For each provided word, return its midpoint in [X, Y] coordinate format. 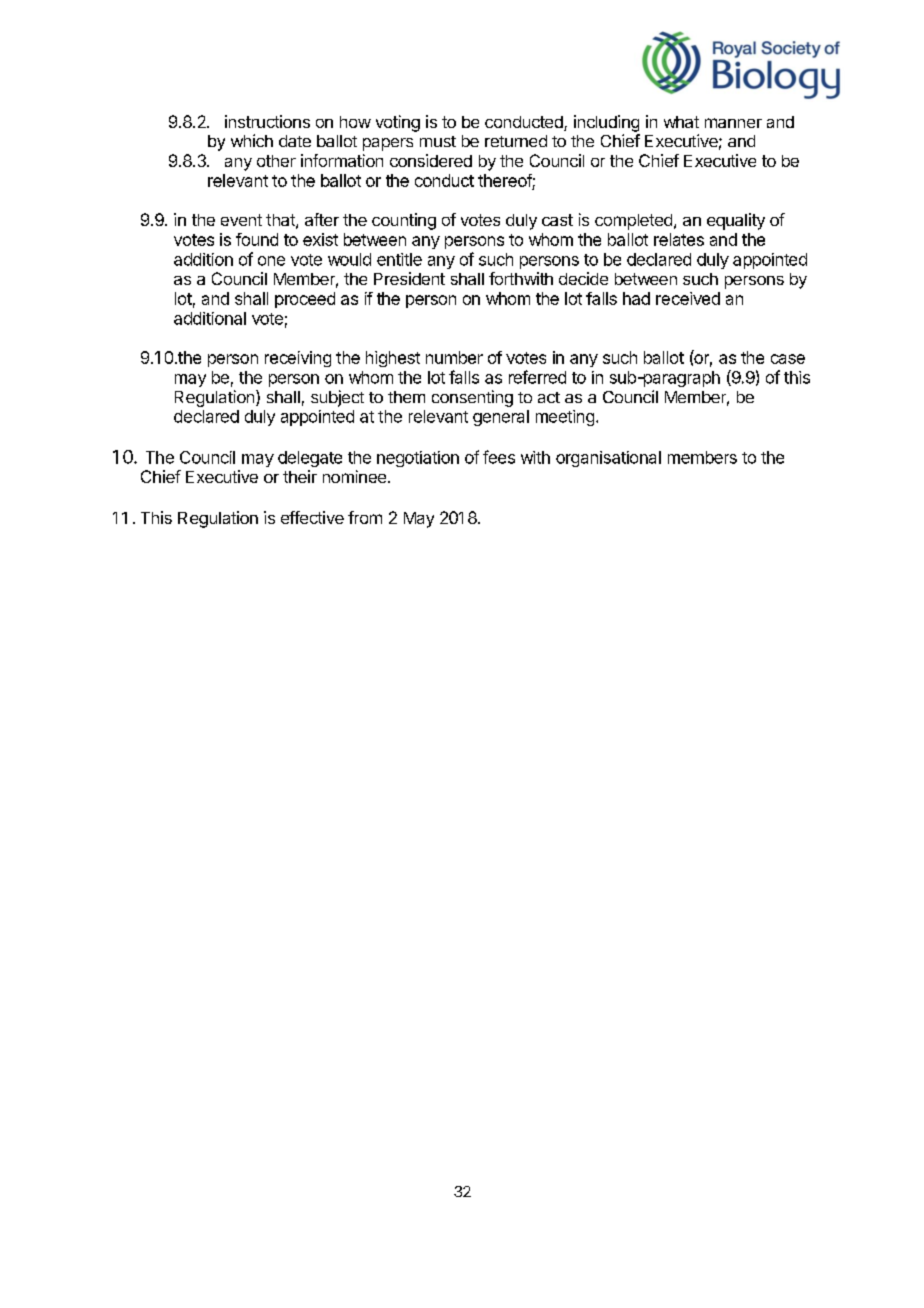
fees [499, 457]
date [295, 141]
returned [516, 141]
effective [312, 517]
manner [733, 123]
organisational [608, 459]
